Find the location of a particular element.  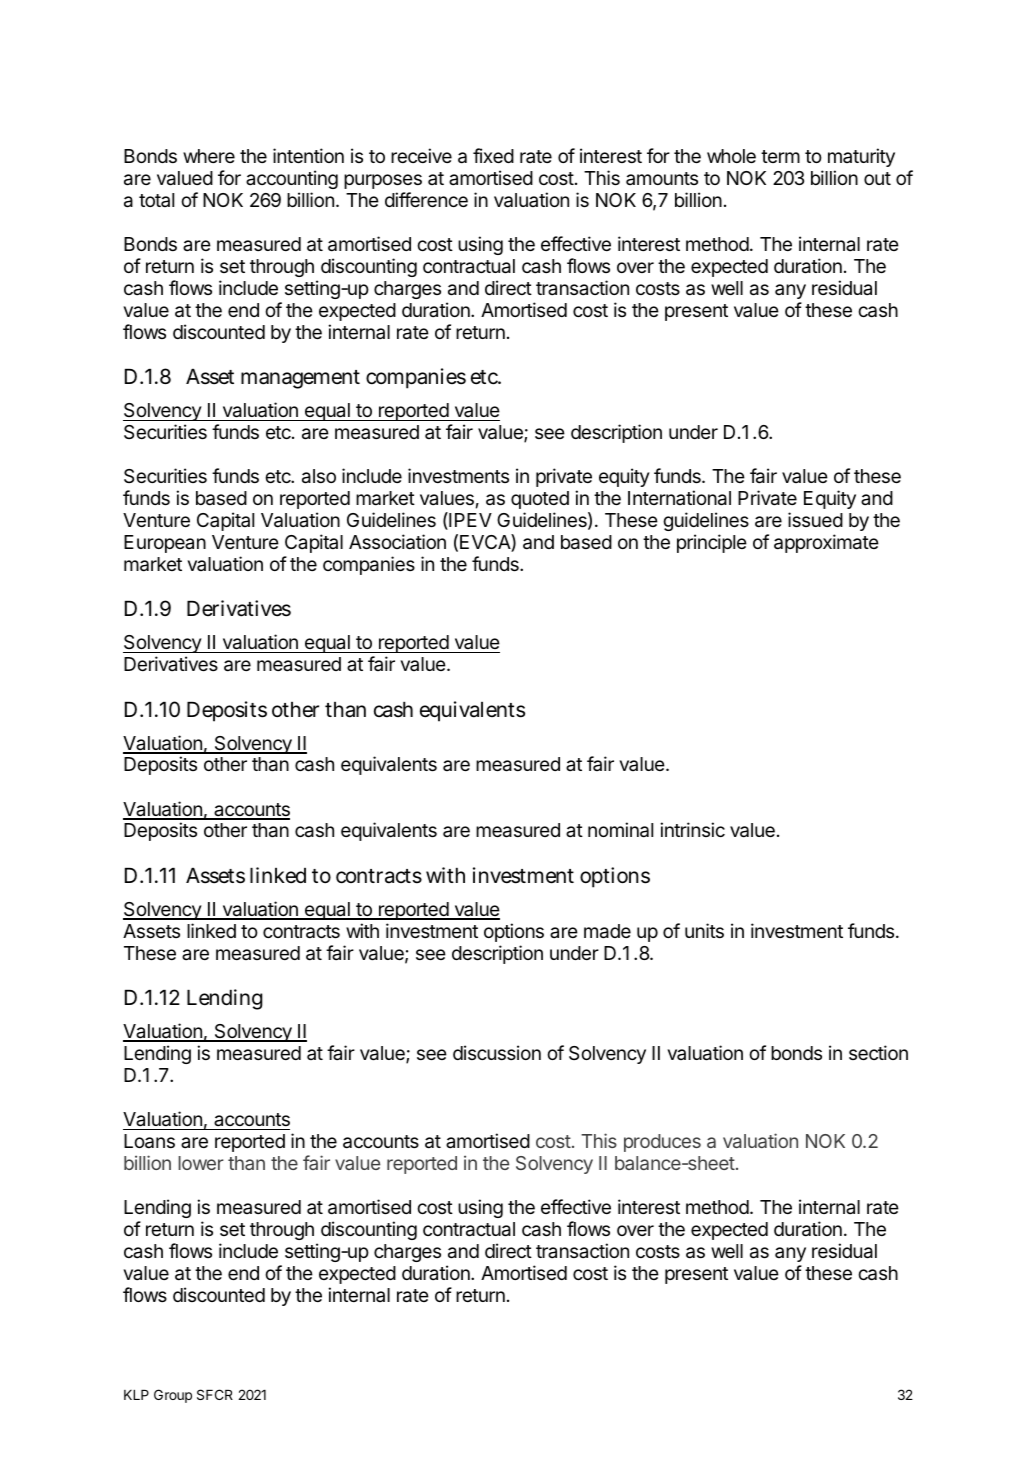

Group is located at coordinates (173, 1396).
